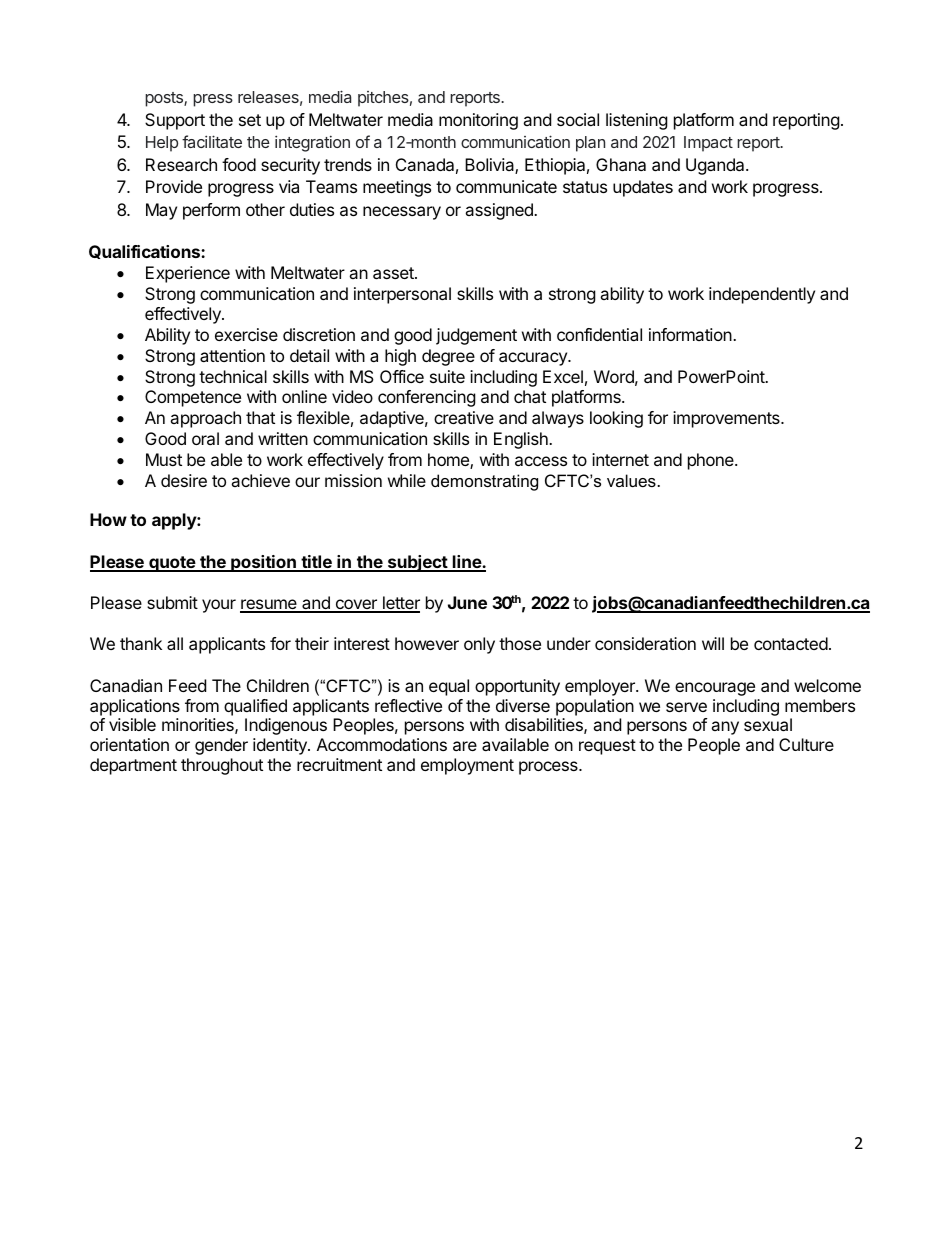 This screenshot has height=1233, width=952. Describe the element at coordinates (221, 746) in the screenshot. I see `gender` at that location.
